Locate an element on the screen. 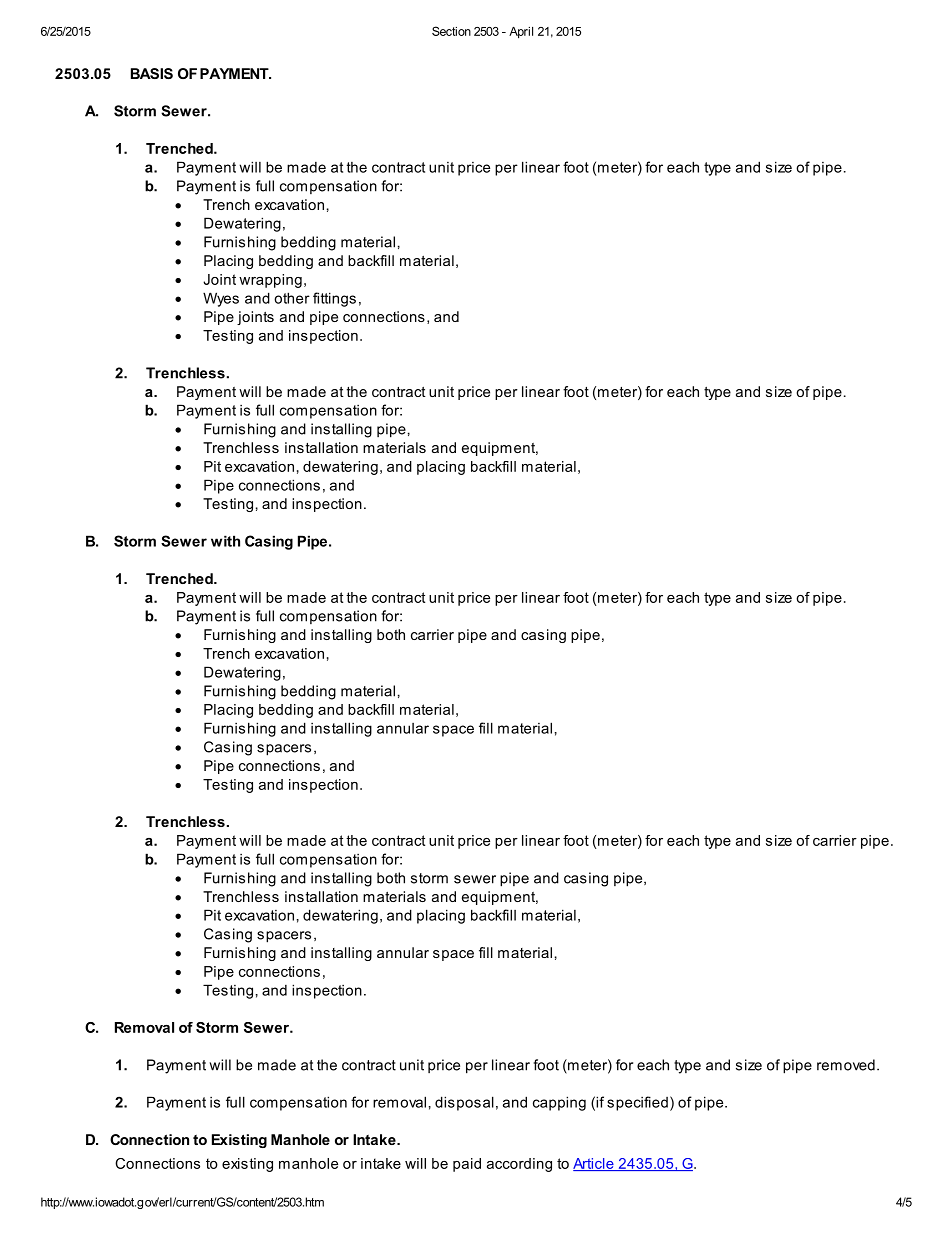 The width and height of the screenshot is (952, 1233). April is located at coordinates (521, 33).
